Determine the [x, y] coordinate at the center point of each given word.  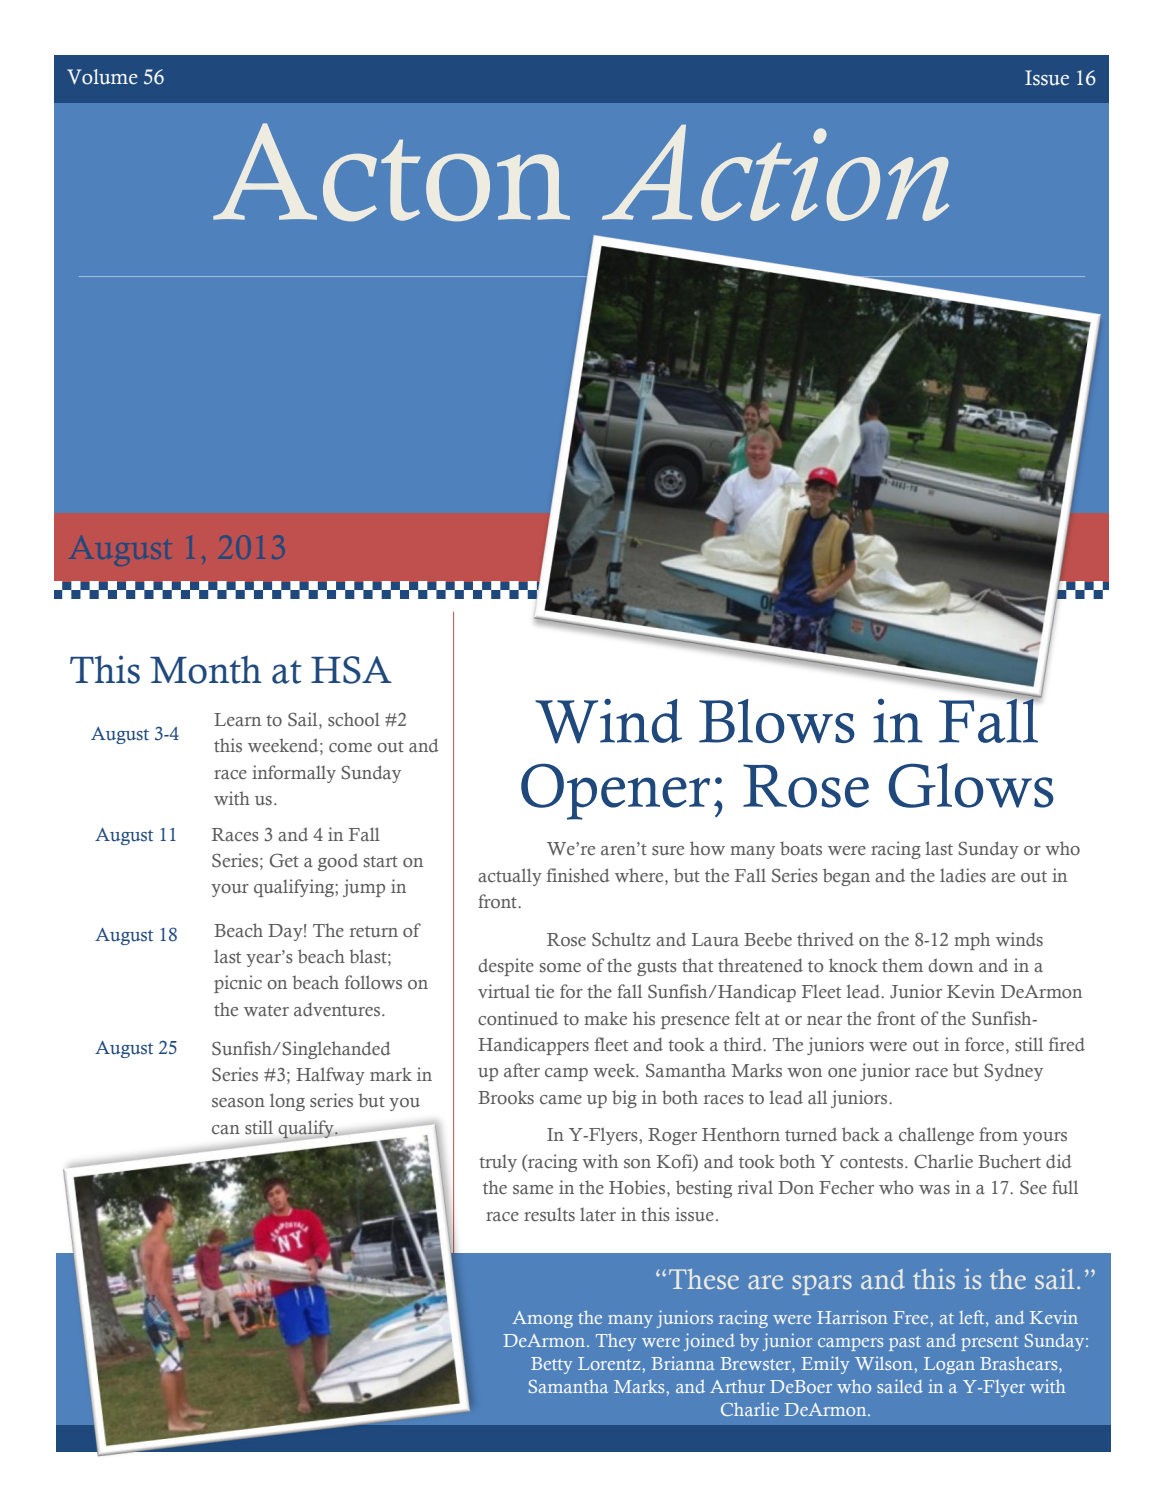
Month [206, 670]
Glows [971, 785]
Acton [391, 172]
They [616, 1342]
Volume [102, 77]
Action [775, 173]
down [950, 965]
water [266, 1010]
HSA [351, 670]
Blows [777, 721]
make [605, 1018]
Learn [237, 719]
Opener [615, 791]
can [226, 1129]
